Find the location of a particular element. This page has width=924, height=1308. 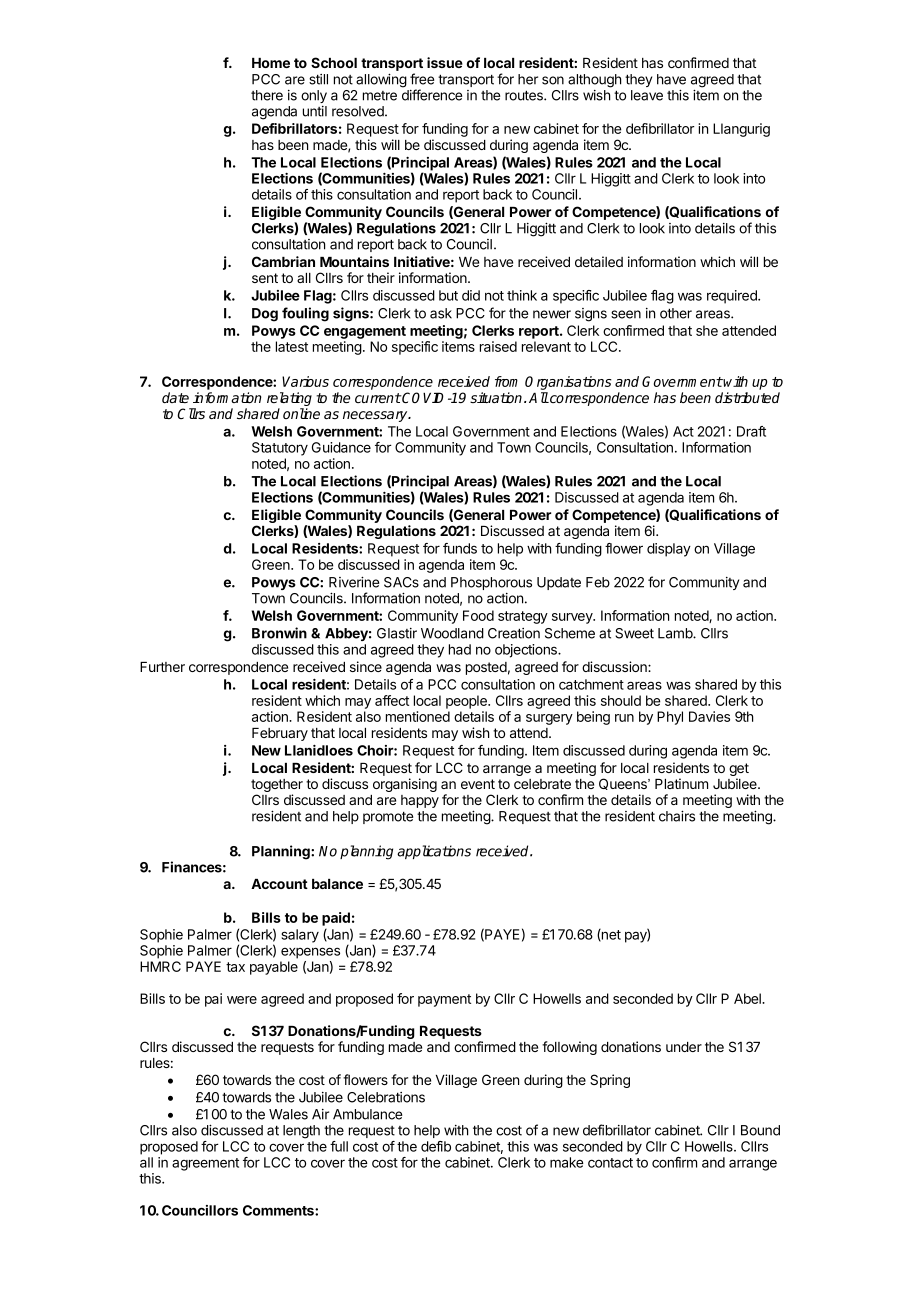

agreement is located at coordinates (205, 1164).
